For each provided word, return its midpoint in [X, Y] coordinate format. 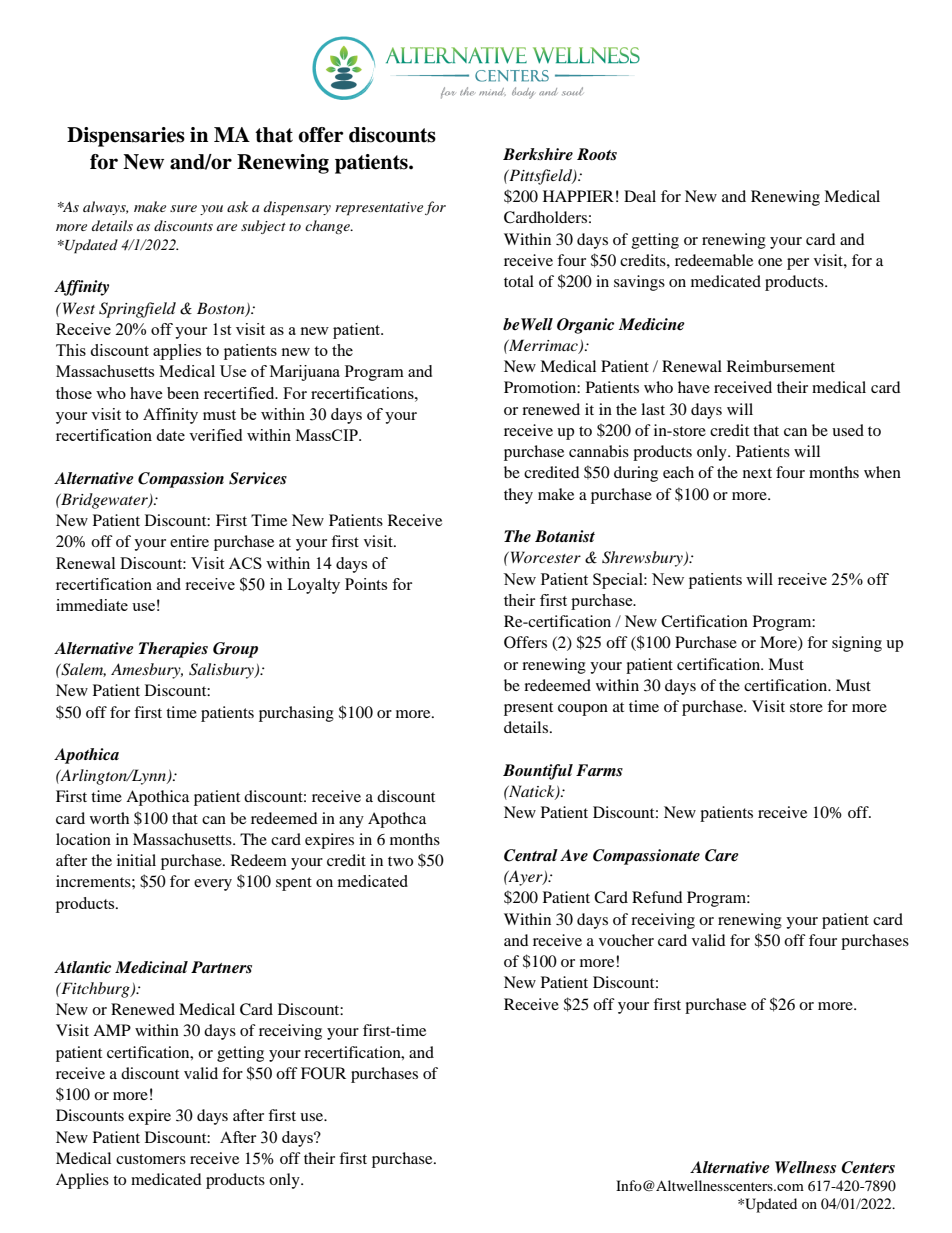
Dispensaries [126, 137]
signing [857, 644]
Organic [585, 326]
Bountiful [538, 772]
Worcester [544, 557]
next [757, 473]
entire [189, 541]
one [770, 262]
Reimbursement [781, 366]
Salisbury [222, 671]
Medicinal [151, 967]
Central [531, 855]
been [183, 393]
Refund [657, 897]
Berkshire [538, 154]
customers [151, 1159]
